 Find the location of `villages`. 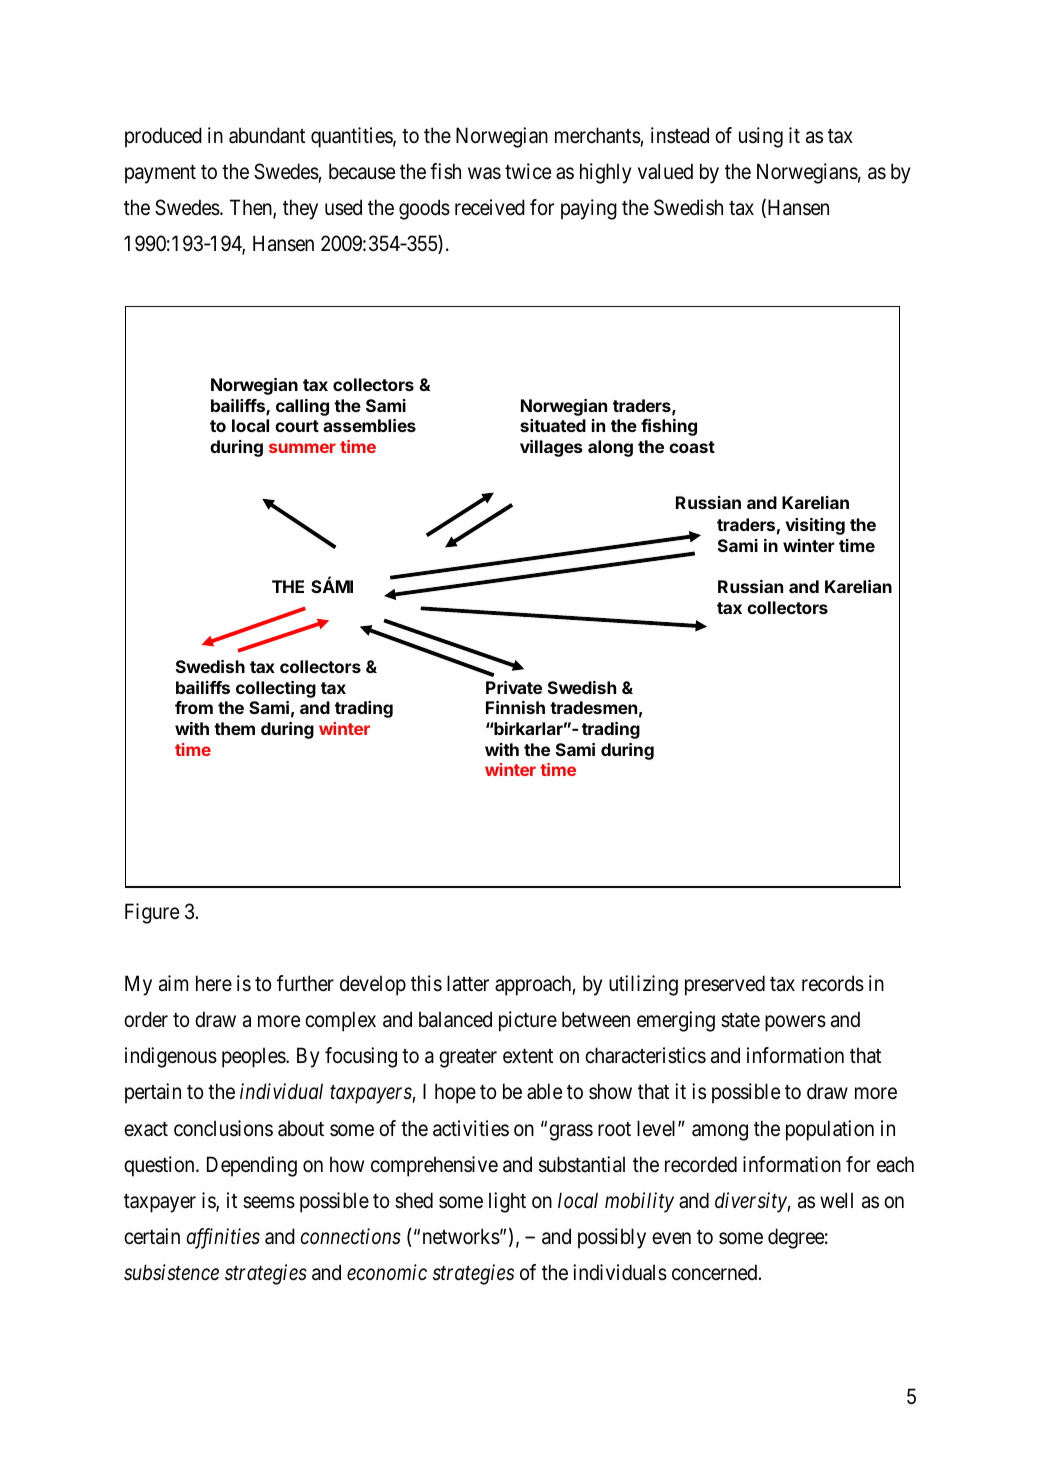

villages is located at coordinates (551, 448).
